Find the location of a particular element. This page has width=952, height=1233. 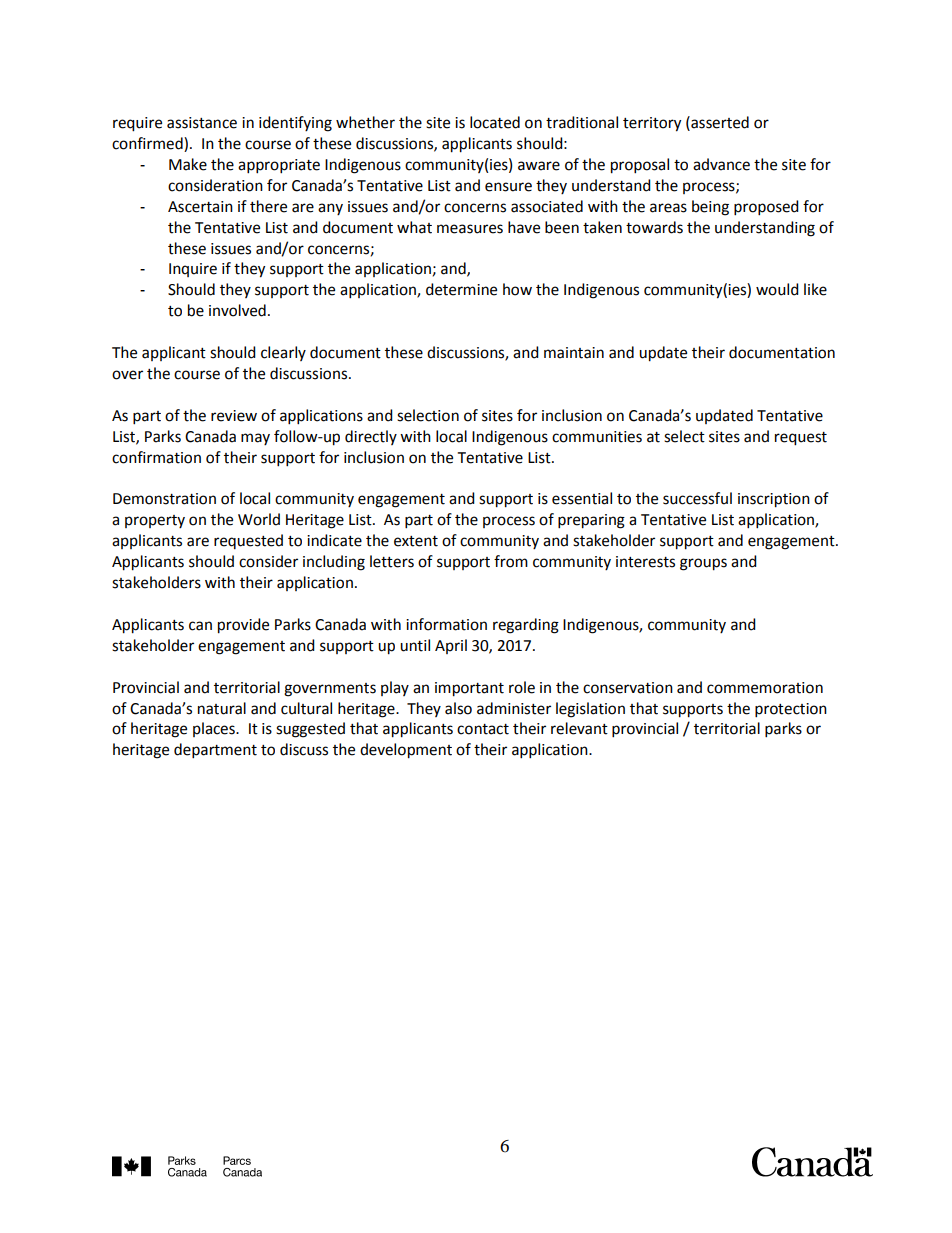

advance is located at coordinates (721, 164).
